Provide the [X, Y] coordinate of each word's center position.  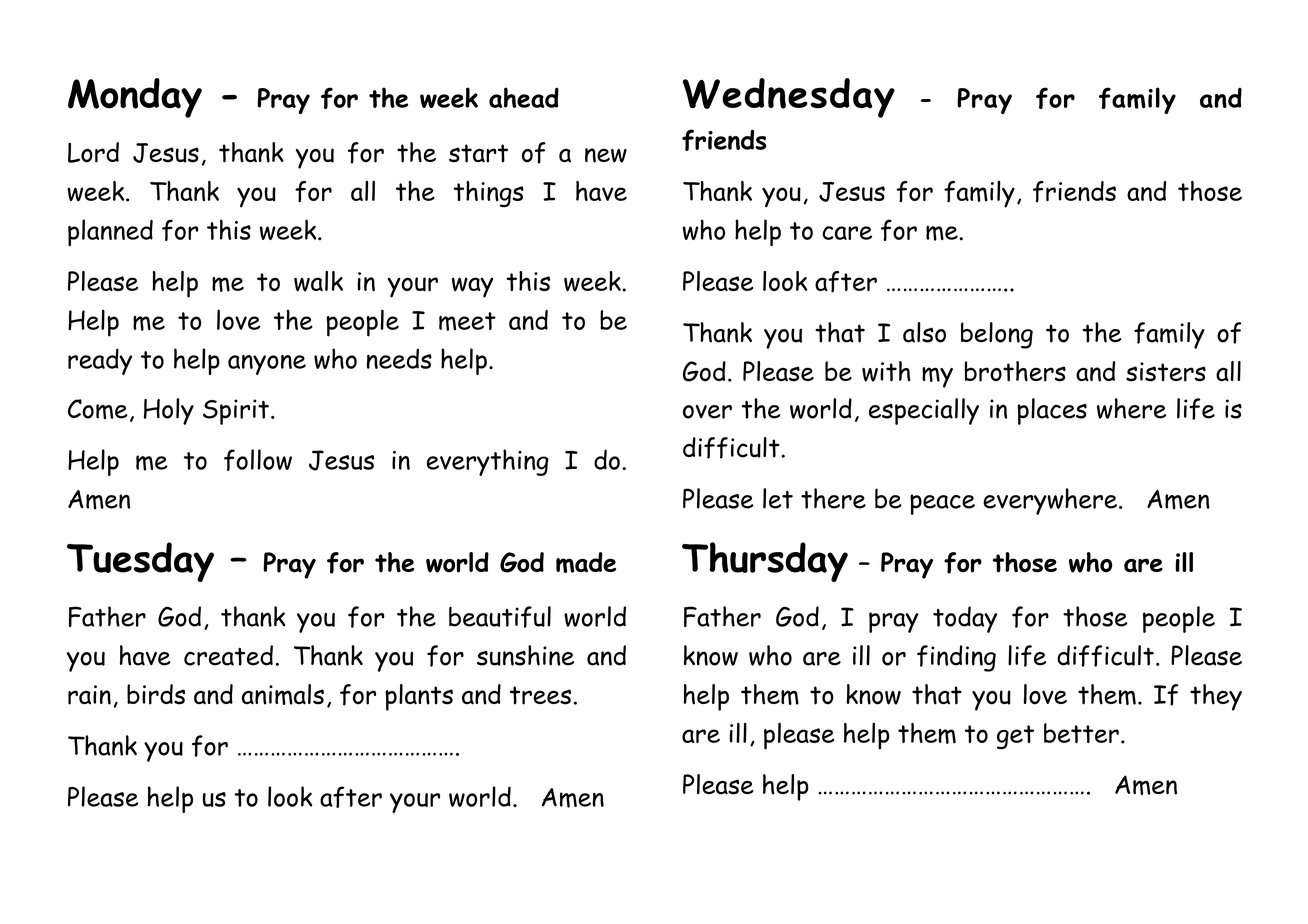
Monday [135, 98]
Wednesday [789, 98]
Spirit [236, 412]
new [606, 155]
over [707, 412]
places [1052, 411]
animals [283, 694]
